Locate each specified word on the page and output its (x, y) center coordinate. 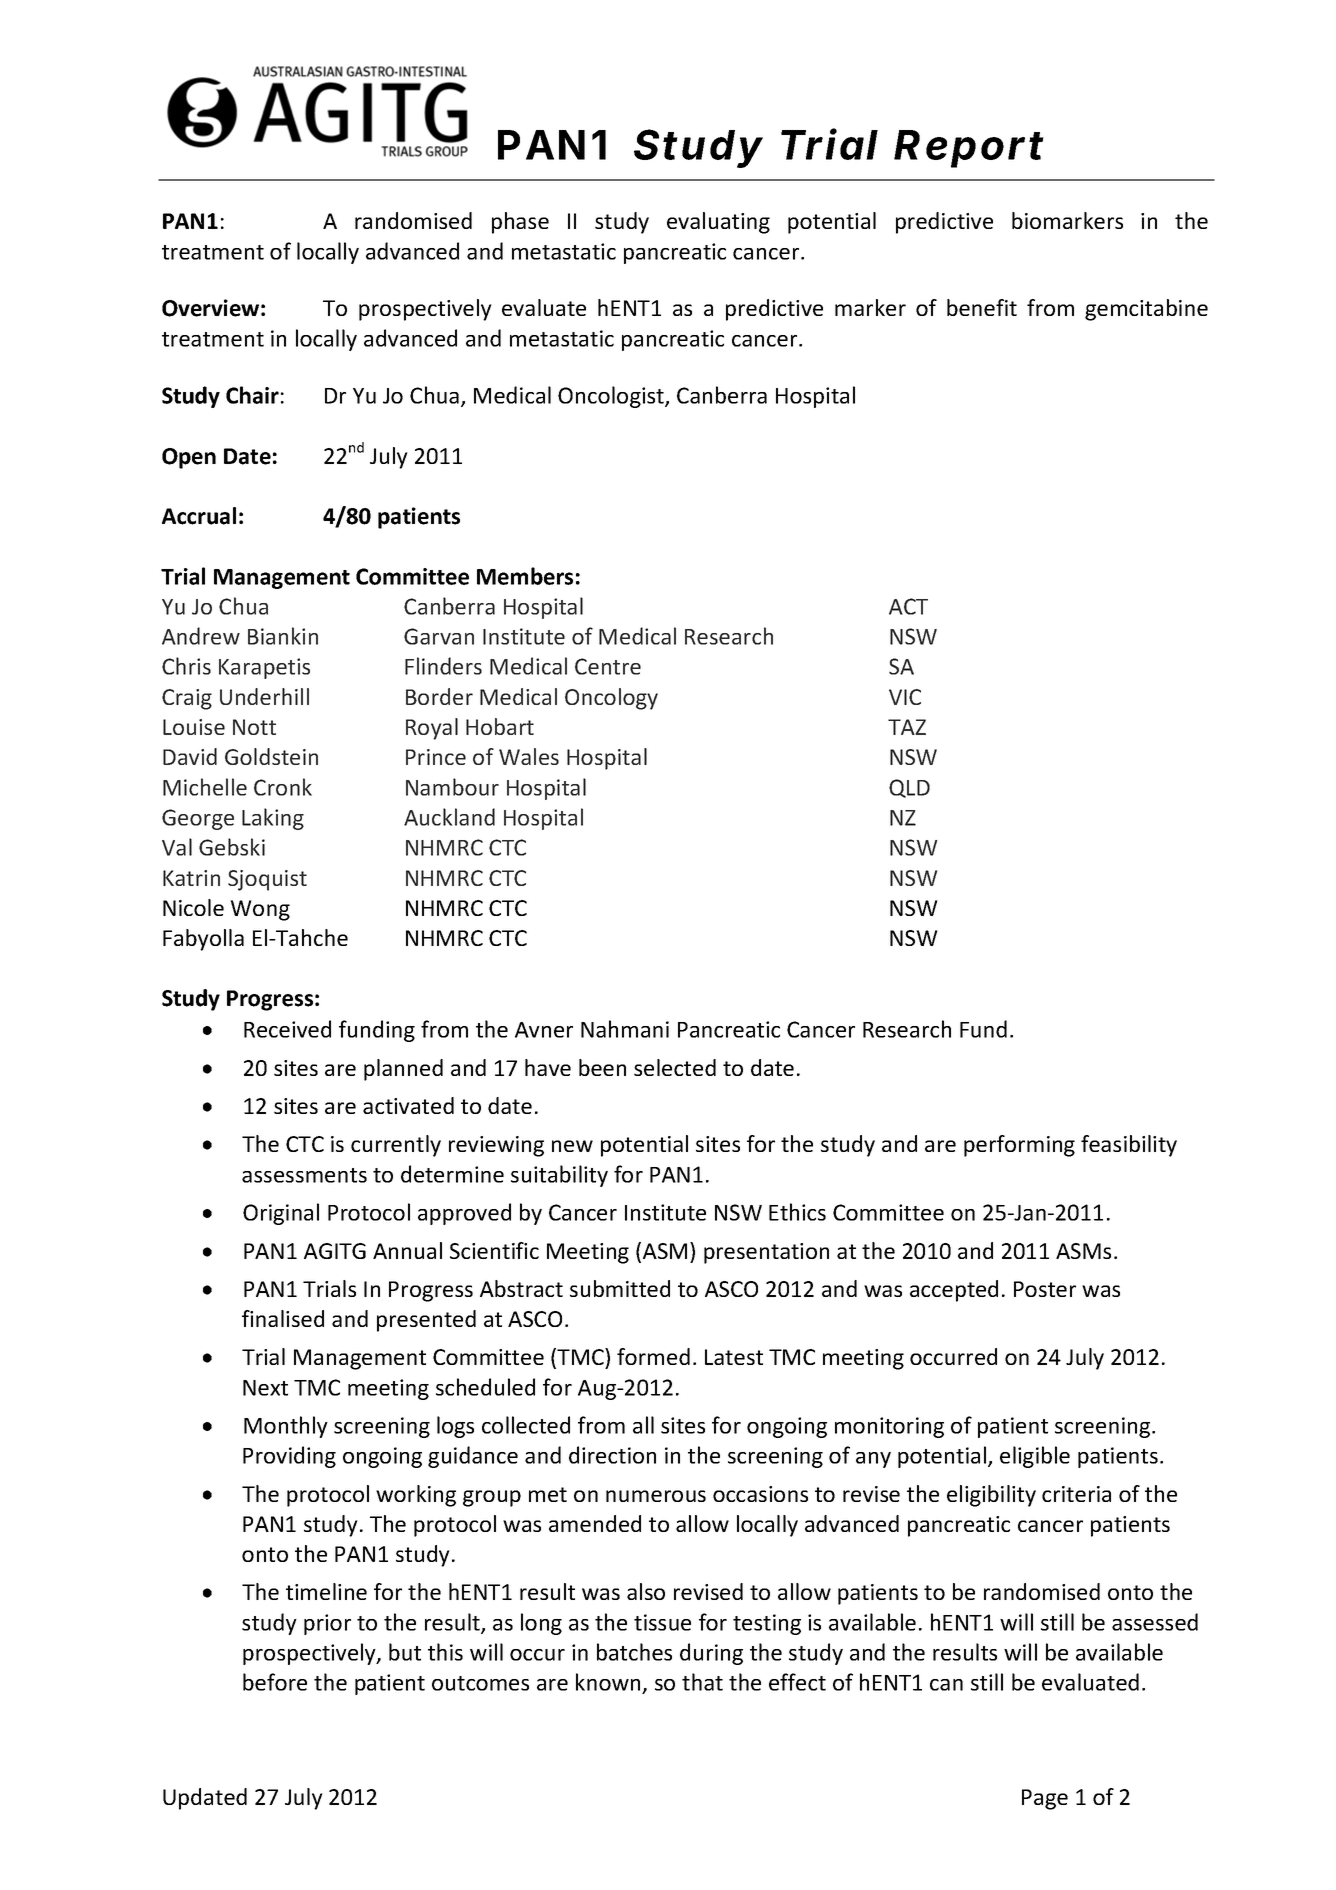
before (275, 1682)
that (702, 1682)
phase (520, 223)
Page (1045, 1799)
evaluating (718, 223)
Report (969, 149)
